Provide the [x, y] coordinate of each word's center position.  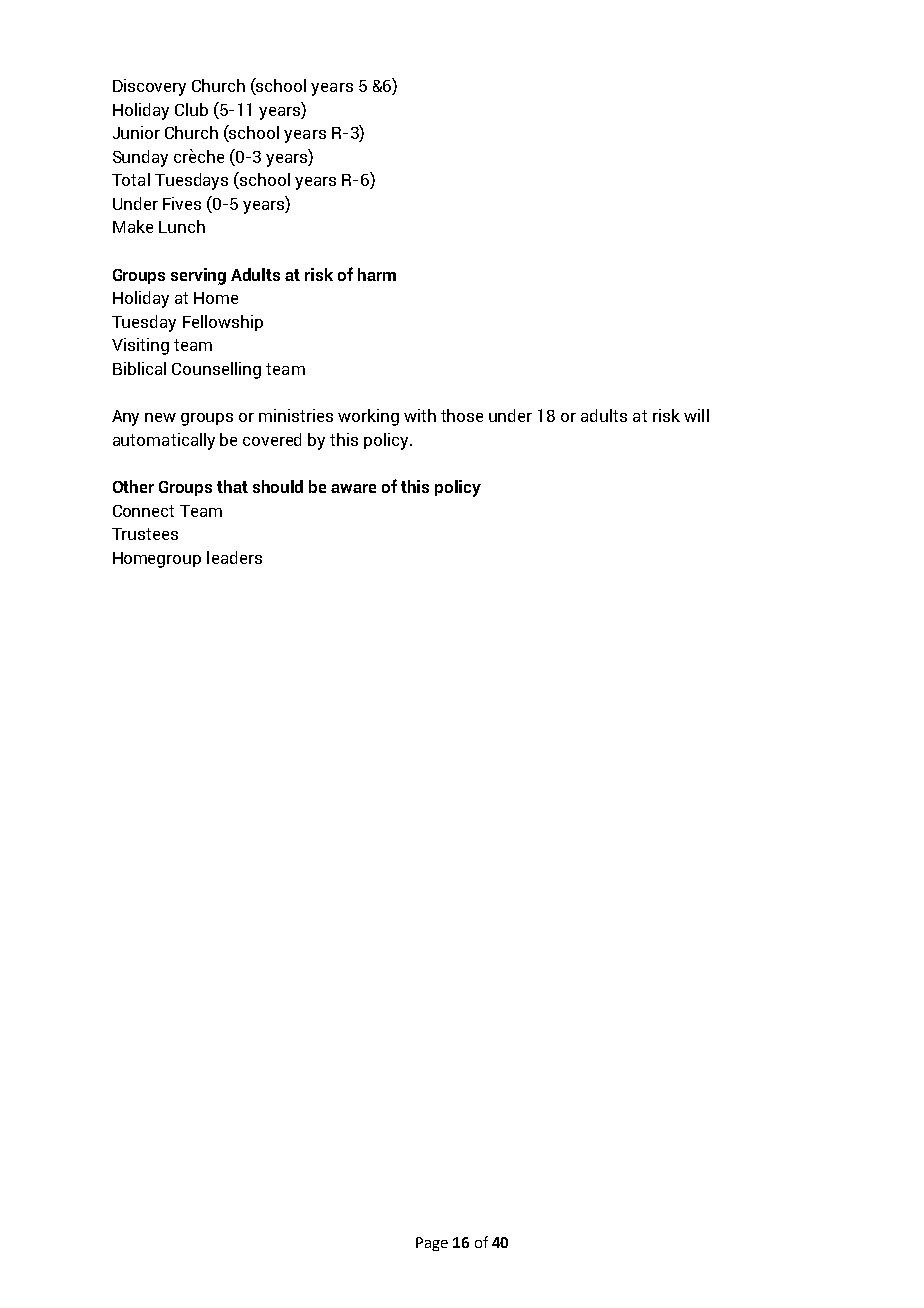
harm [377, 274]
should [278, 486]
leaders [234, 557]
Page [432, 1244]
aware [353, 488]
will [696, 415]
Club [191, 109]
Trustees [145, 534]
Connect [143, 511]
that [232, 486]
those [462, 415]
